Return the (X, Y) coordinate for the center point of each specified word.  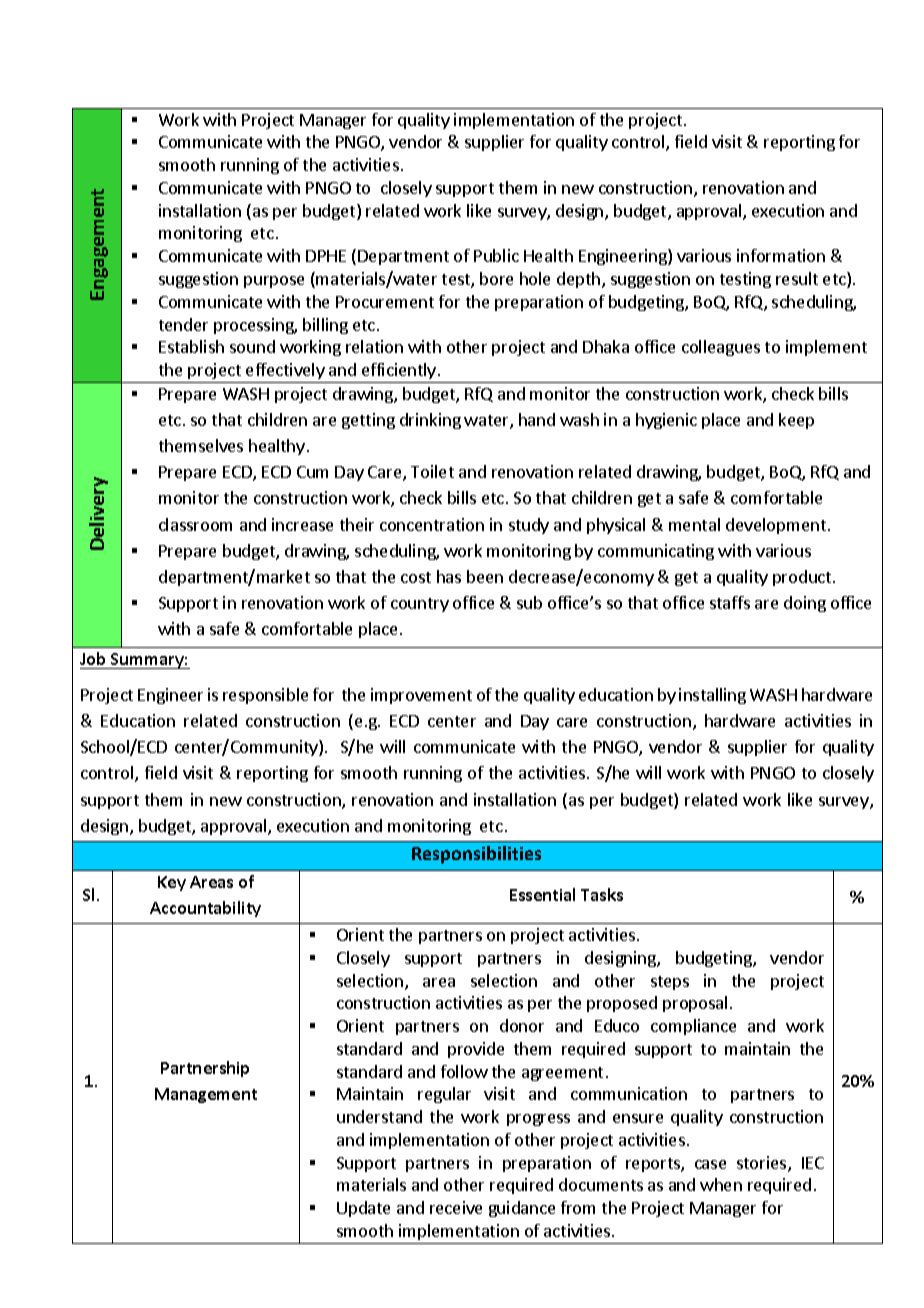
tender (183, 324)
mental (694, 524)
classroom (195, 524)
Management (206, 1095)
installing (712, 696)
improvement (421, 696)
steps (670, 983)
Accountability (205, 909)
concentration (432, 524)
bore (496, 278)
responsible (265, 696)
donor (522, 1025)
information (781, 255)
